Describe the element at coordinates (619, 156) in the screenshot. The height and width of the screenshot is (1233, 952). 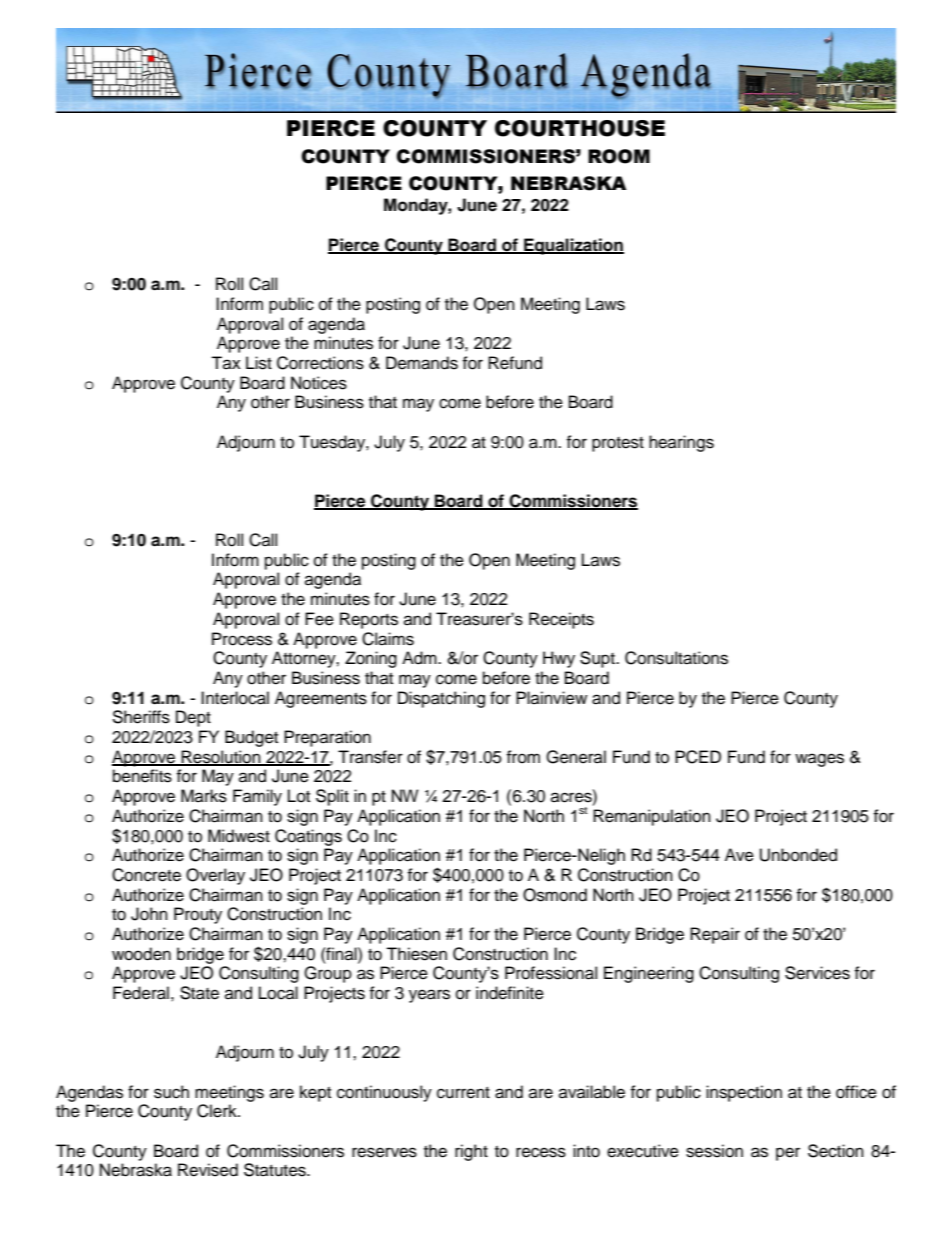
I see `ROOM` at that location.
